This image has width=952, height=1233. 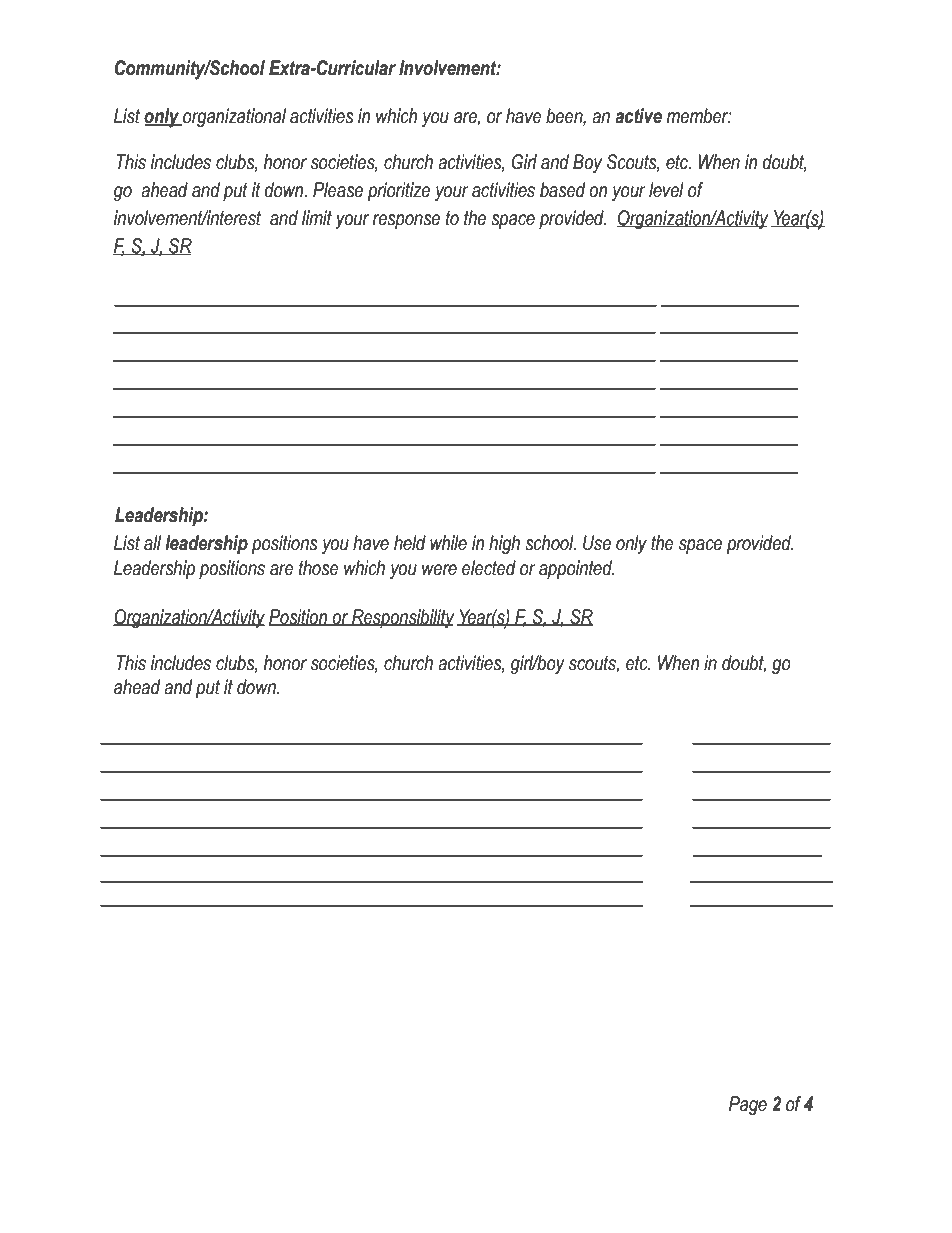 I want to click on Use, so click(x=597, y=543).
